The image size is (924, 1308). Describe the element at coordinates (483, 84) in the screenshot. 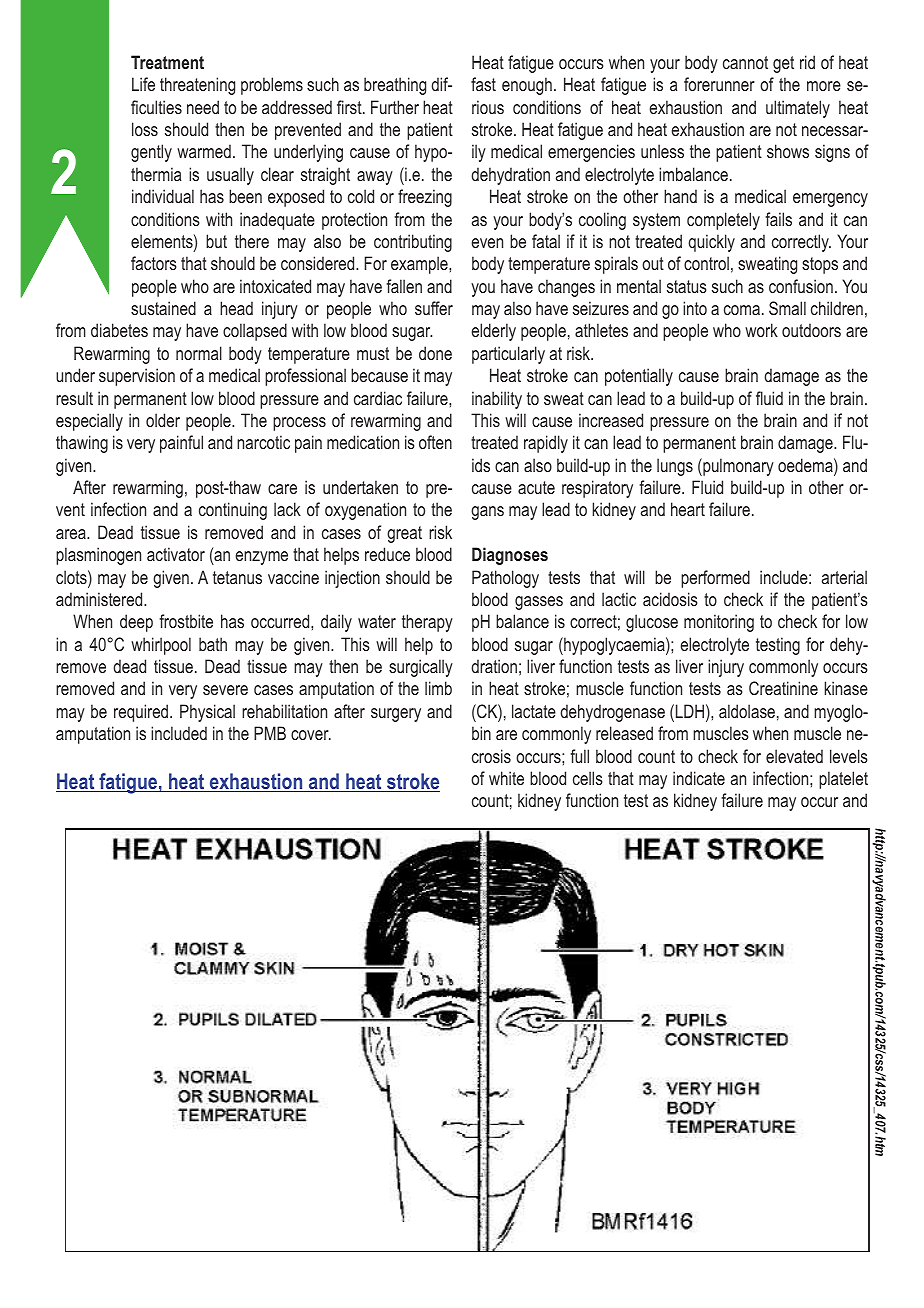

I see `fast` at that location.
